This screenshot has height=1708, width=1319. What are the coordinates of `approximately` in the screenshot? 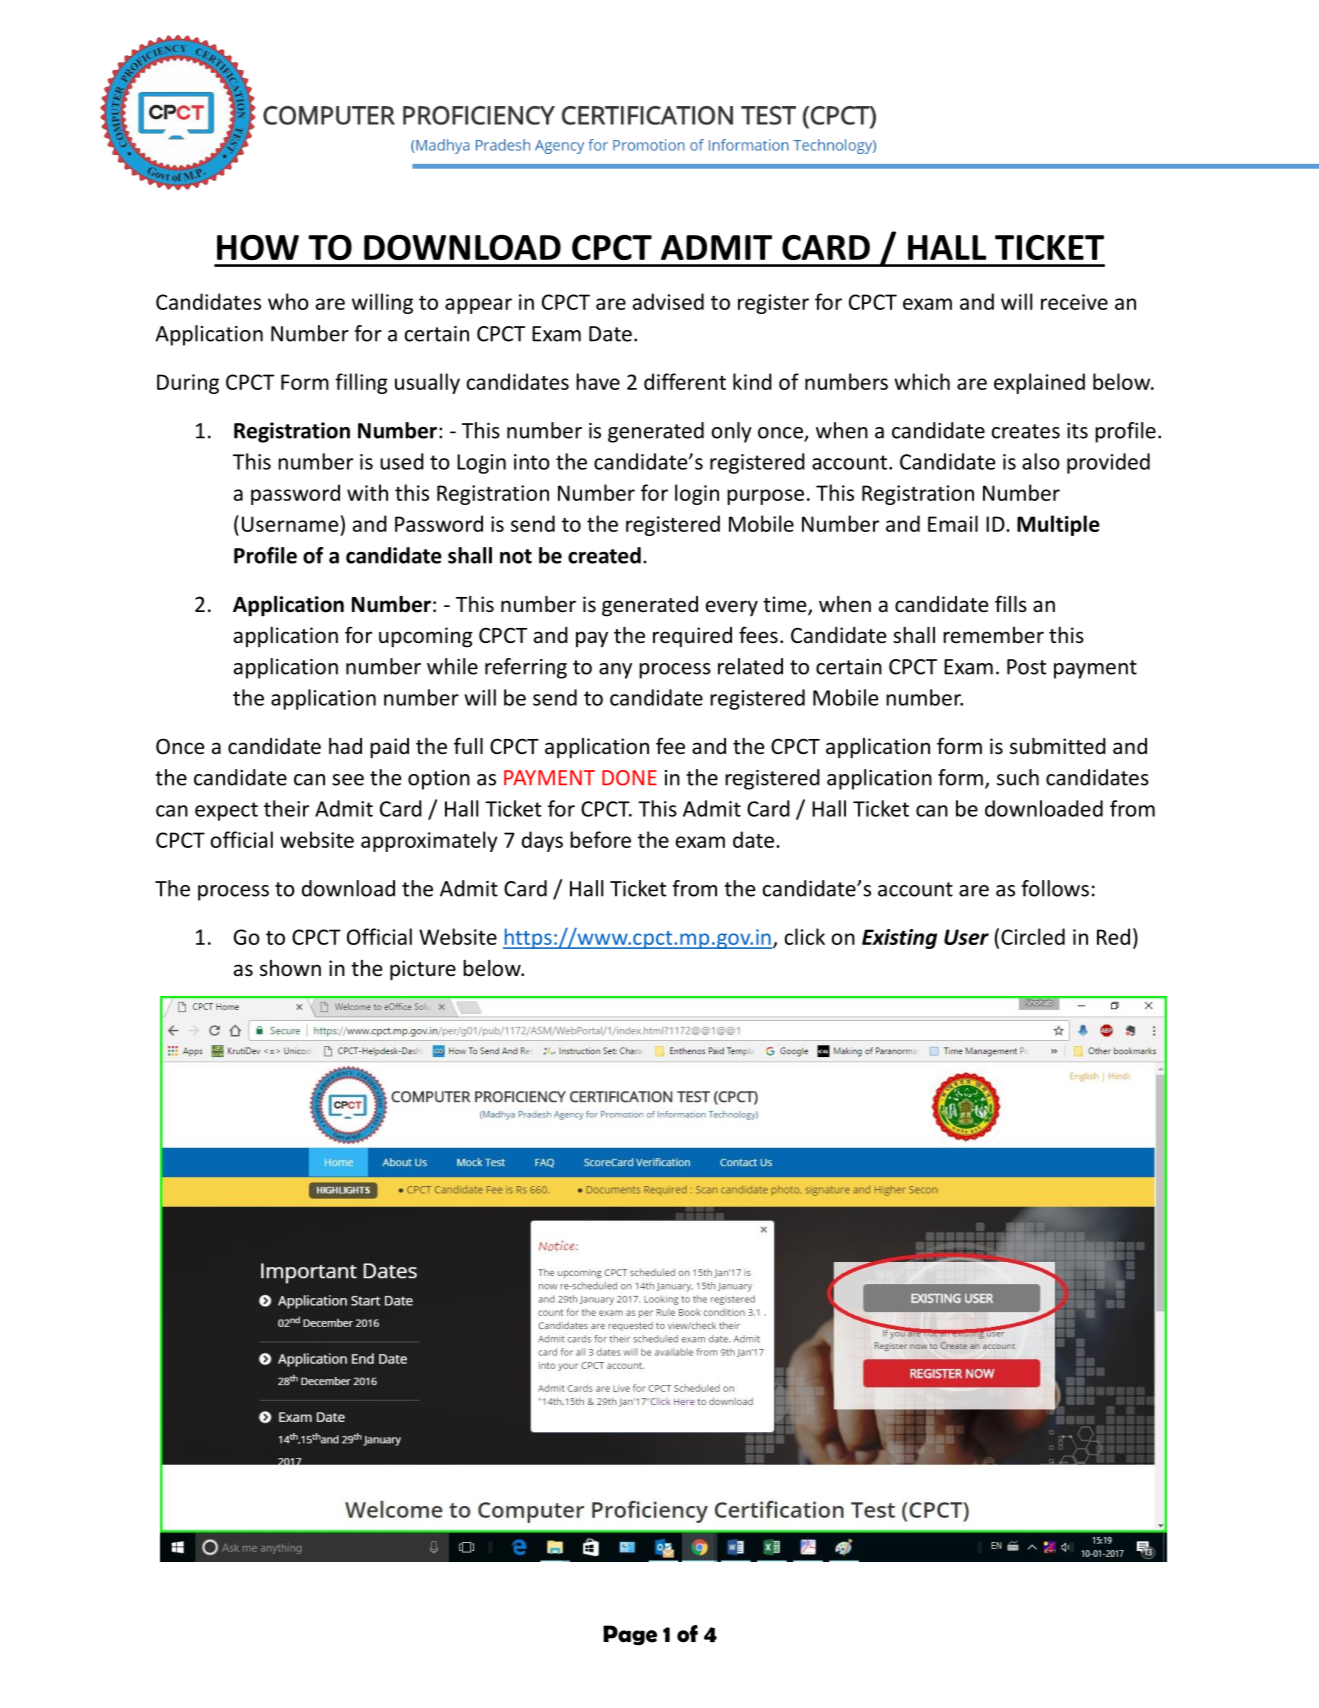 It's located at (429, 841).
